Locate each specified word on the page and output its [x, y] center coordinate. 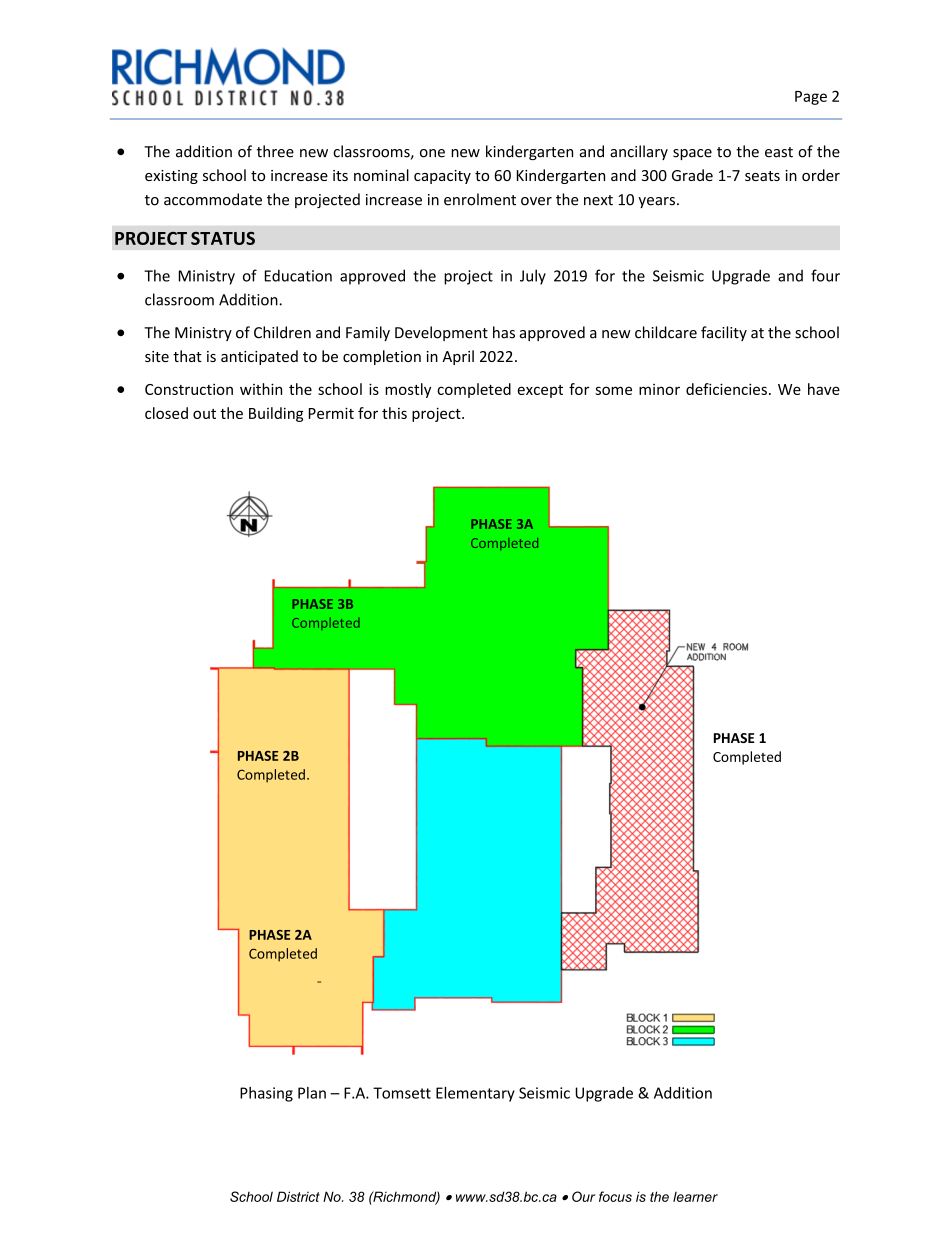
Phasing [266, 1094]
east [779, 152]
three [275, 151]
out [204, 414]
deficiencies [726, 389]
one [432, 153]
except [540, 391]
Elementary [475, 1094]
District [298, 1196]
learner [695, 1197]
